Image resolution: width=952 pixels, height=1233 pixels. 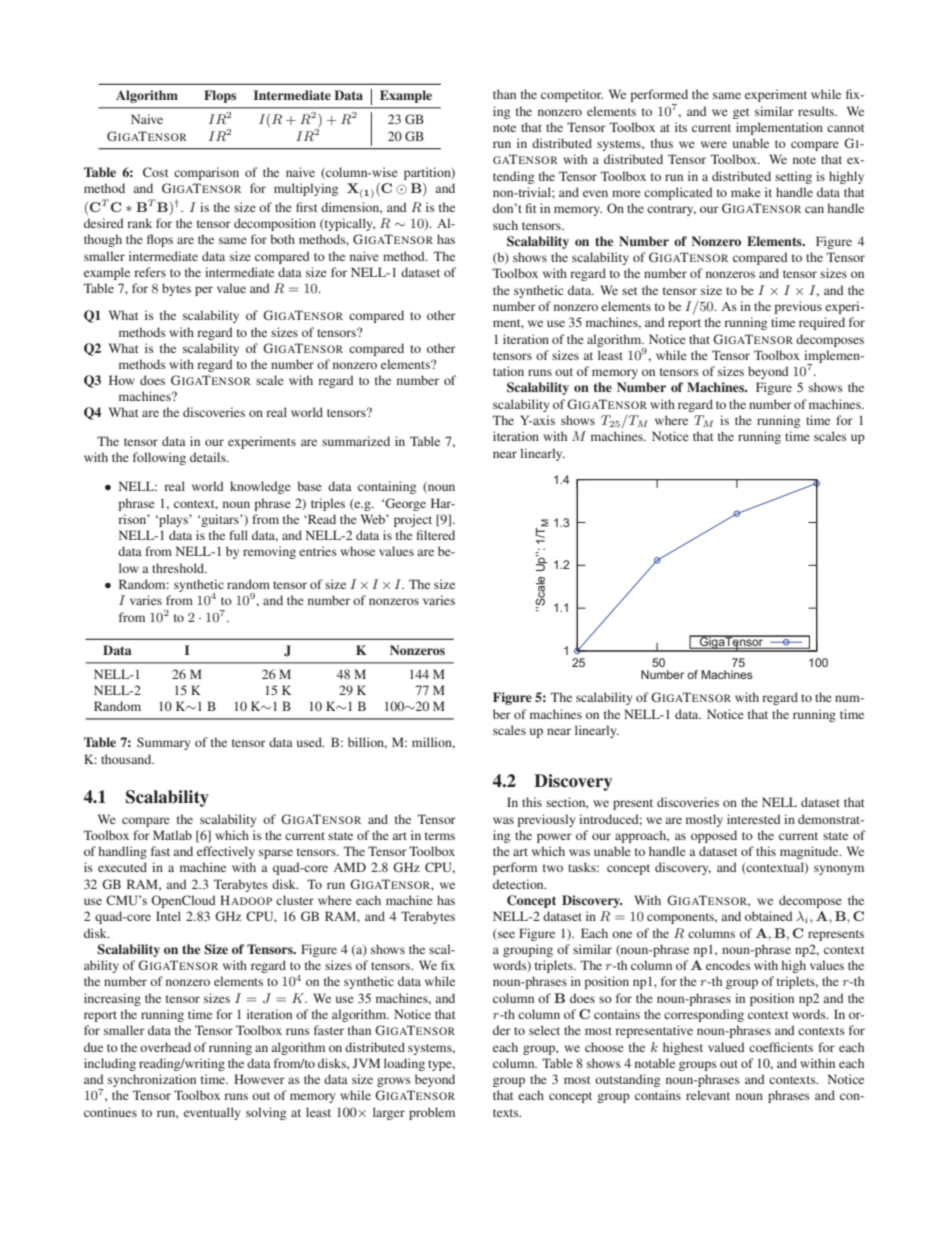 What do you see at coordinates (741, 113) in the page?
I see `get` at bounding box center [741, 113].
